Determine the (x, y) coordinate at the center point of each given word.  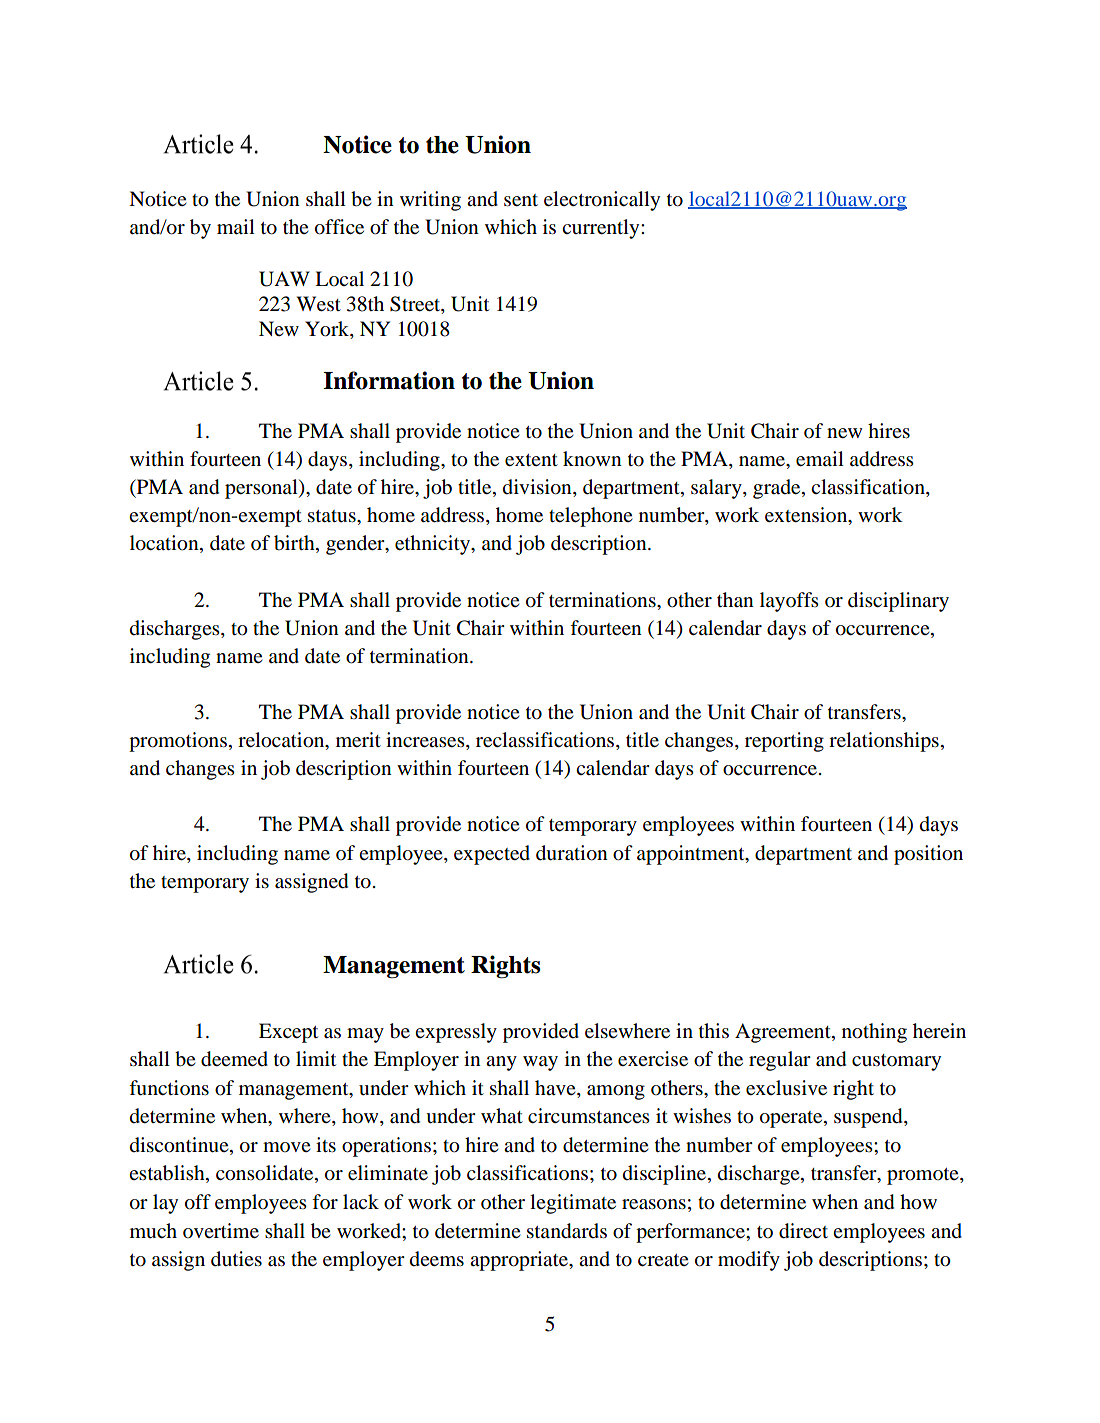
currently (602, 229)
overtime (221, 1231)
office (339, 227)
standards (567, 1231)
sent (521, 200)
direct (803, 1231)
